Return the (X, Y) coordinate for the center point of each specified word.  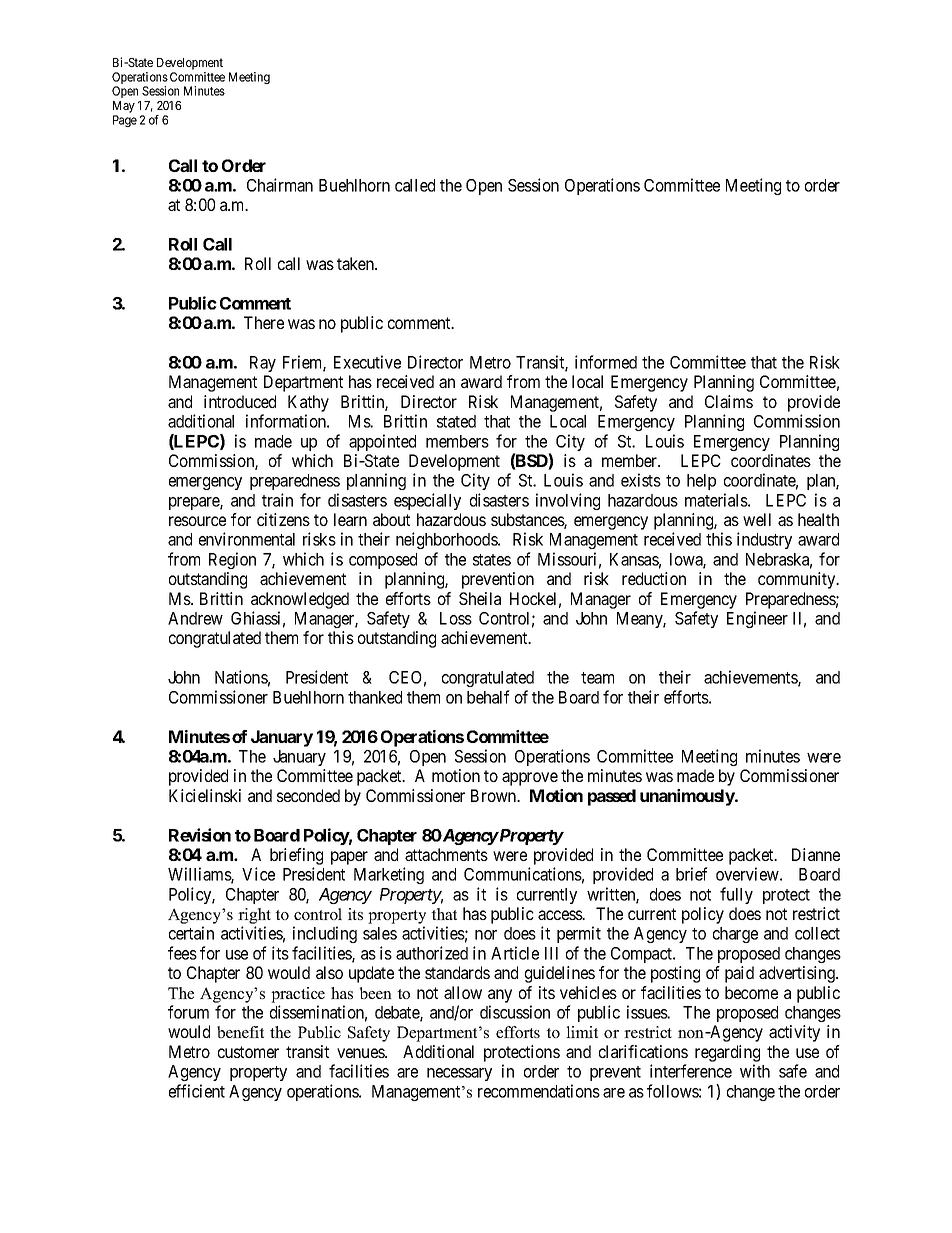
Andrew (195, 618)
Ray (263, 364)
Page (125, 121)
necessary (459, 1074)
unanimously (688, 797)
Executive (367, 362)
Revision (200, 835)
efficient (197, 1091)
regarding (727, 1053)
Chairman (280, 185)
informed (606, 362)
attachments (446, 854)
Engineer (757, 619)
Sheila (480, 598)
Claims (729, 401)
